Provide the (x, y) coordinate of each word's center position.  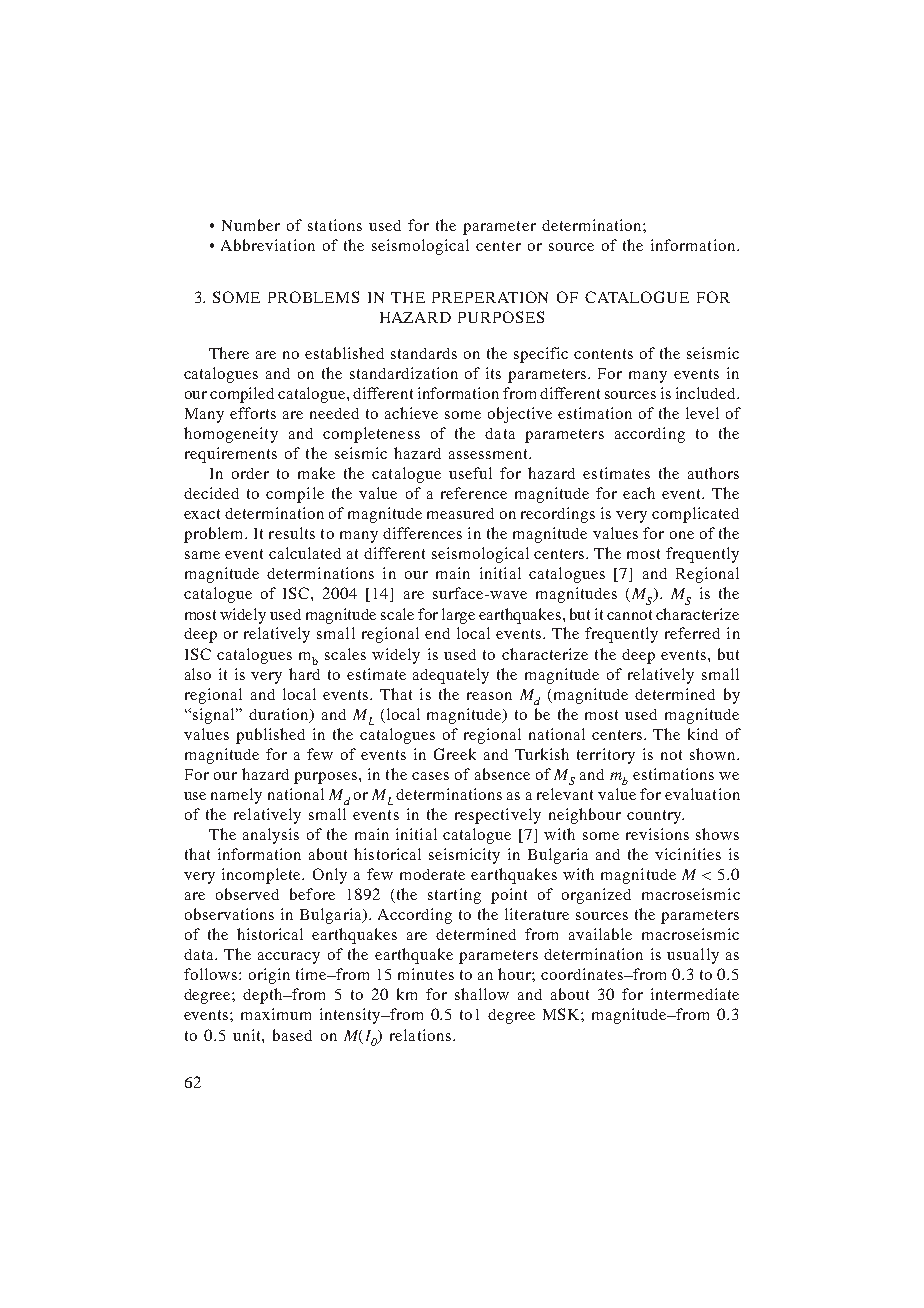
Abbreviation (268, 245)
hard (304, 674)
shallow (482, 994)
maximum (276, 1014)
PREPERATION (490, 297)
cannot (629, 615)
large (458, 616)
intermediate (695, 994)
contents (603, 354)
